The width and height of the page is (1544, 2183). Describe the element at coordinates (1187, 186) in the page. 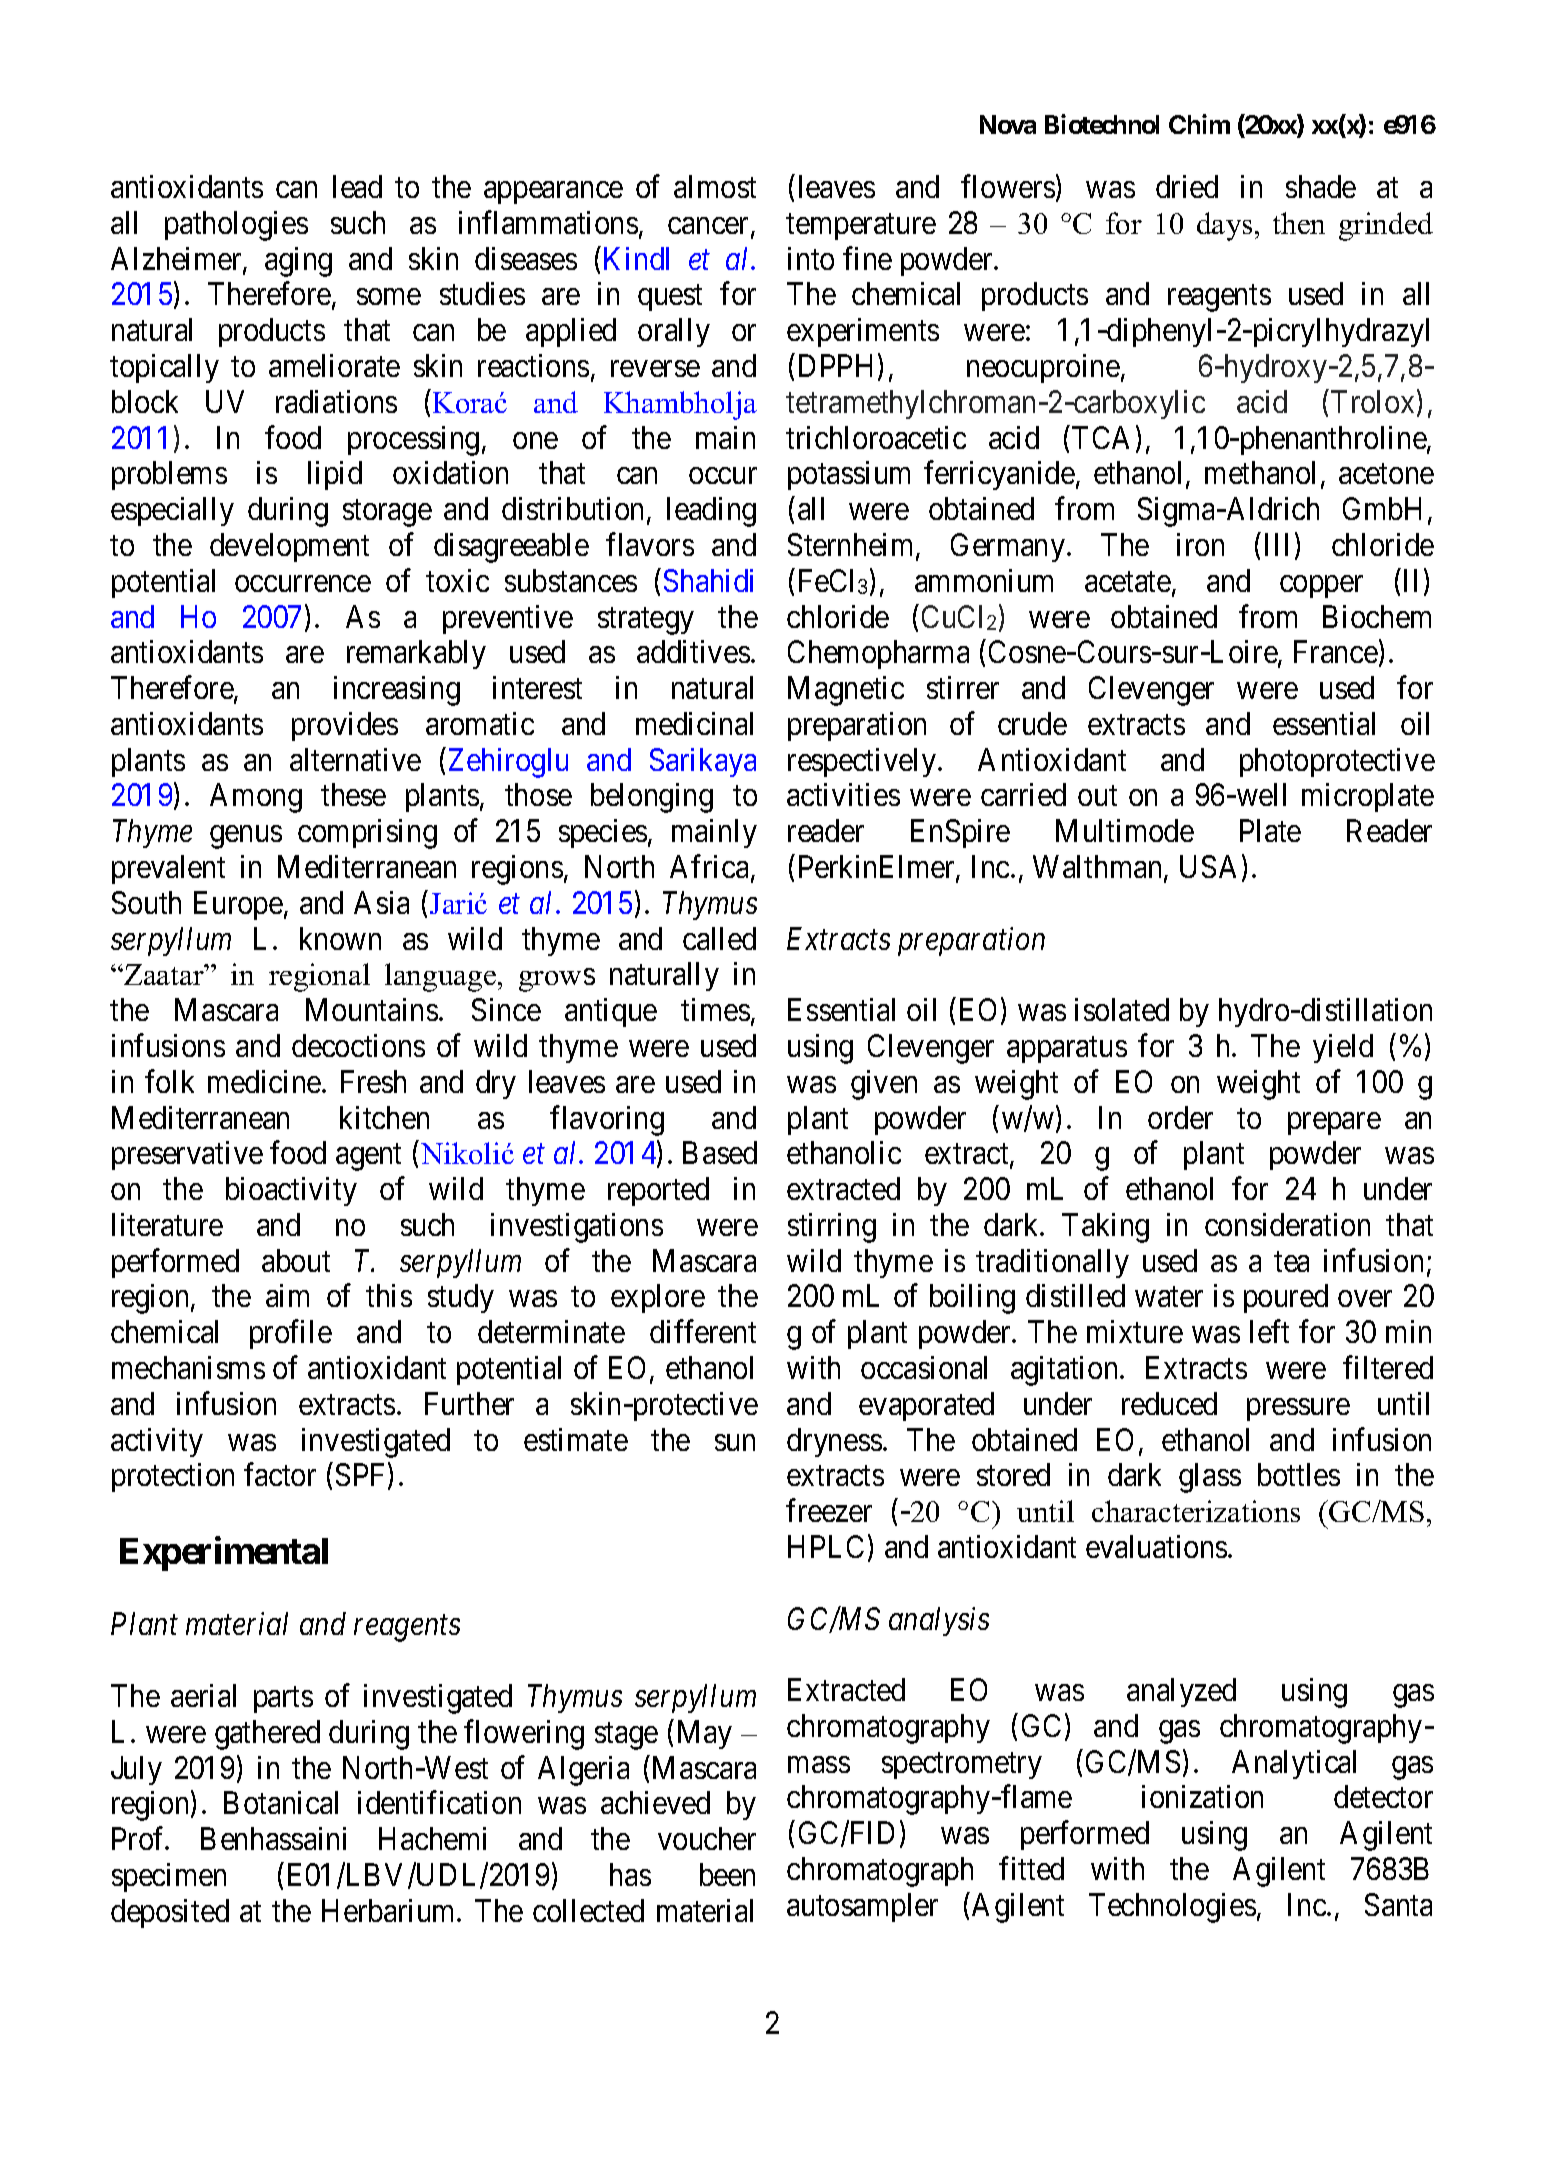

I see `dried` at that location.
